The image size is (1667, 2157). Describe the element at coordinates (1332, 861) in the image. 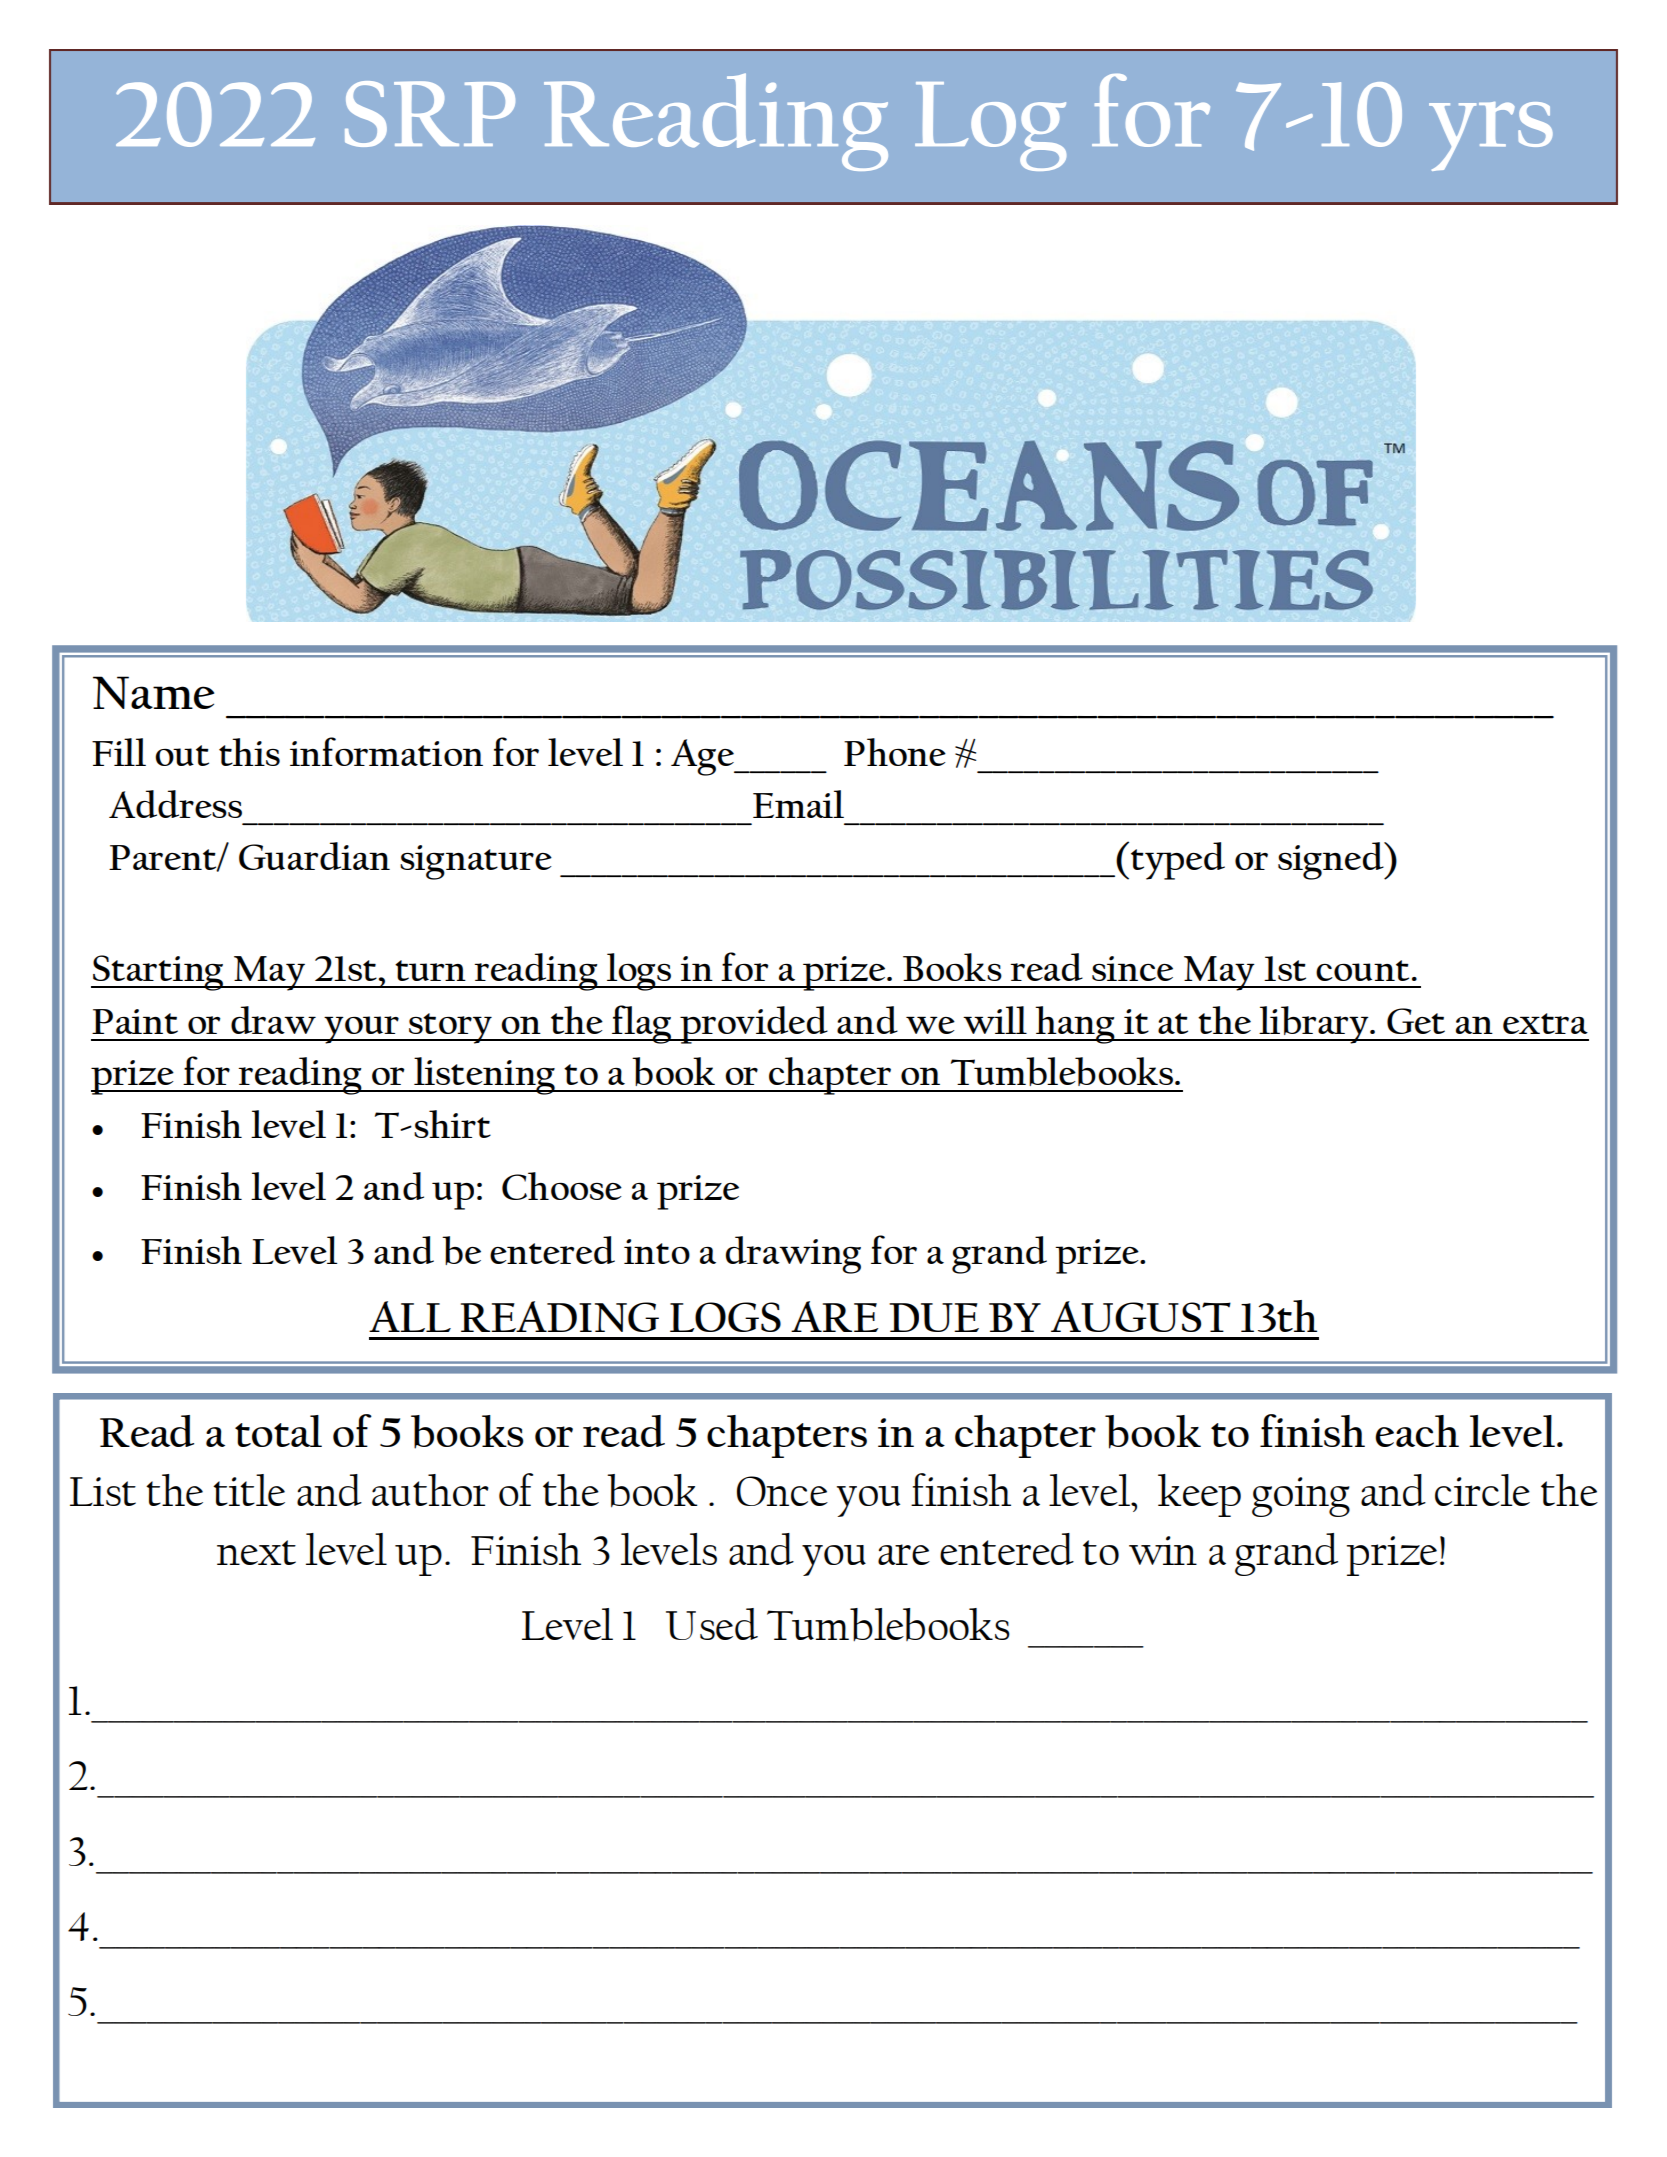

I see `signed` at that location.
